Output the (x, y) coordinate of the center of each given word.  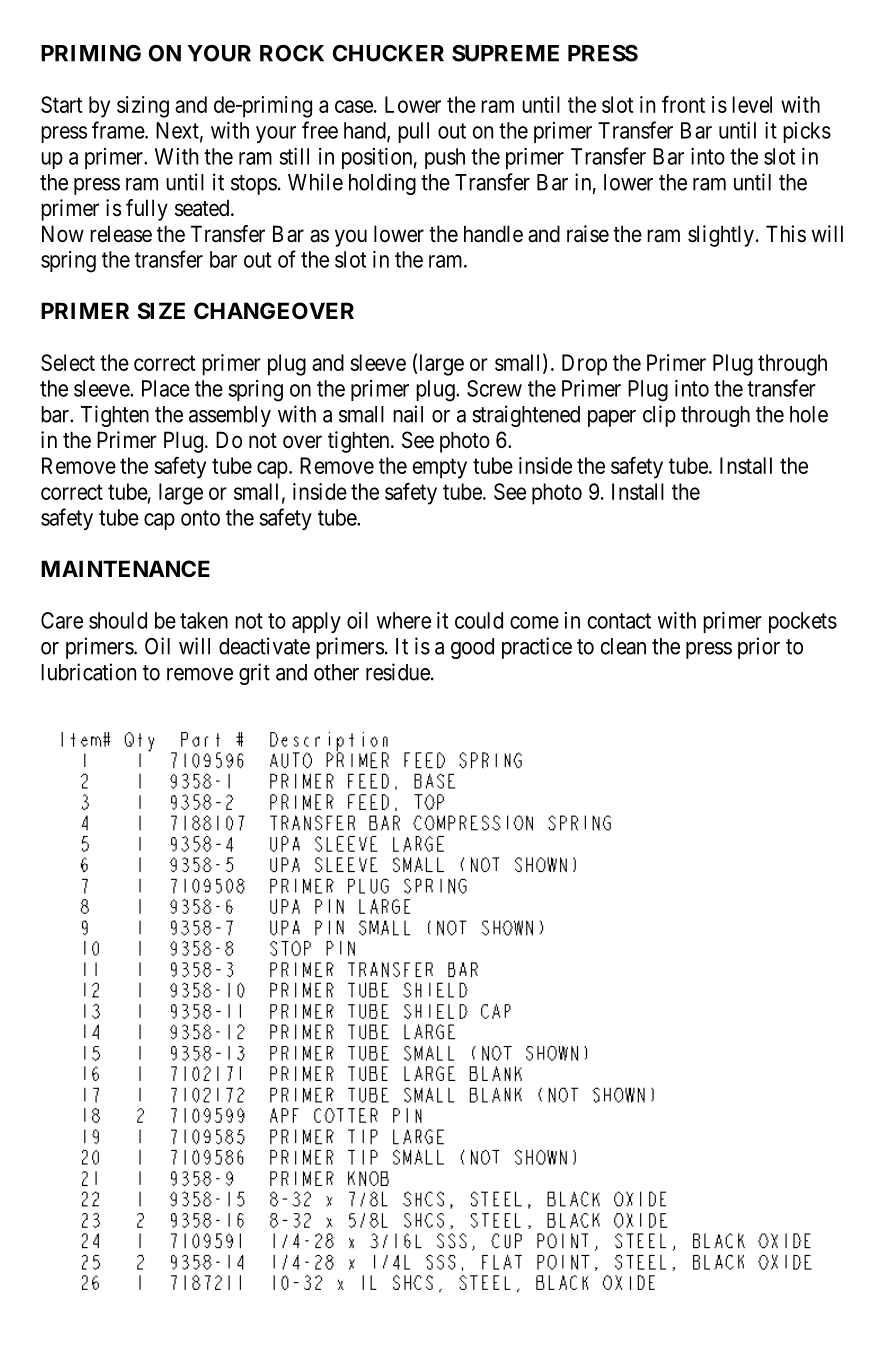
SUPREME (505, 53)
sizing (143, 107)
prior (759, 648)
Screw (494, 388)
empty (439, 468)
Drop (584, 365)
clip (659, 416)
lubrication (88, 672)
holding (382, 184)
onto (200, 518)
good (472, 648)
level (752, 104)
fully (147, 210)
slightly (721, 236)
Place (166, 388)
